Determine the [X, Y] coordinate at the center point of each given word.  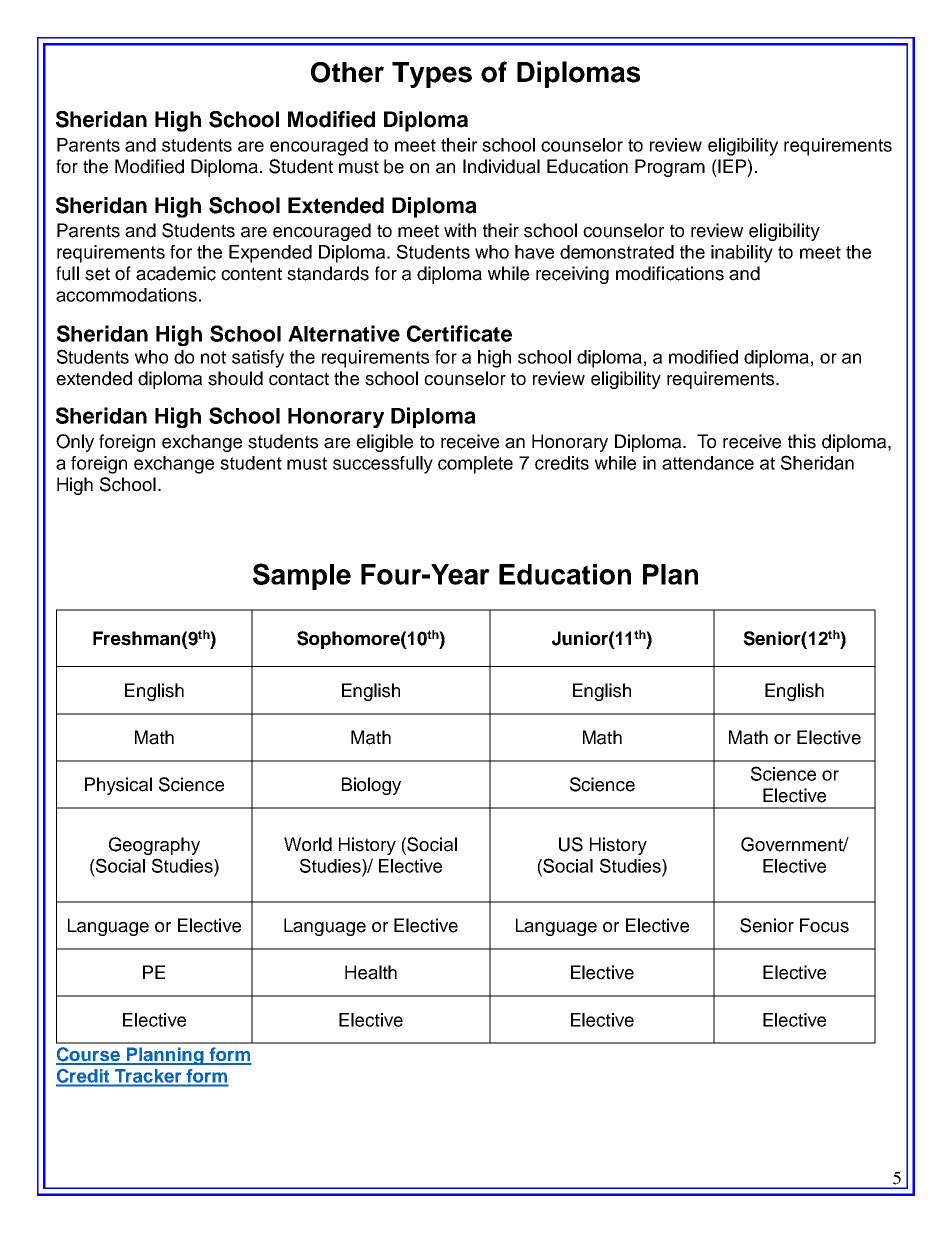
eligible [384, 443]
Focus [824, 925]
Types [432, 75]
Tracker [148, 1076]
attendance [708, 463]
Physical [118, 786]
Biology [371, 786]
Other [347, 72]
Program [670, 168]
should [235, 378]
